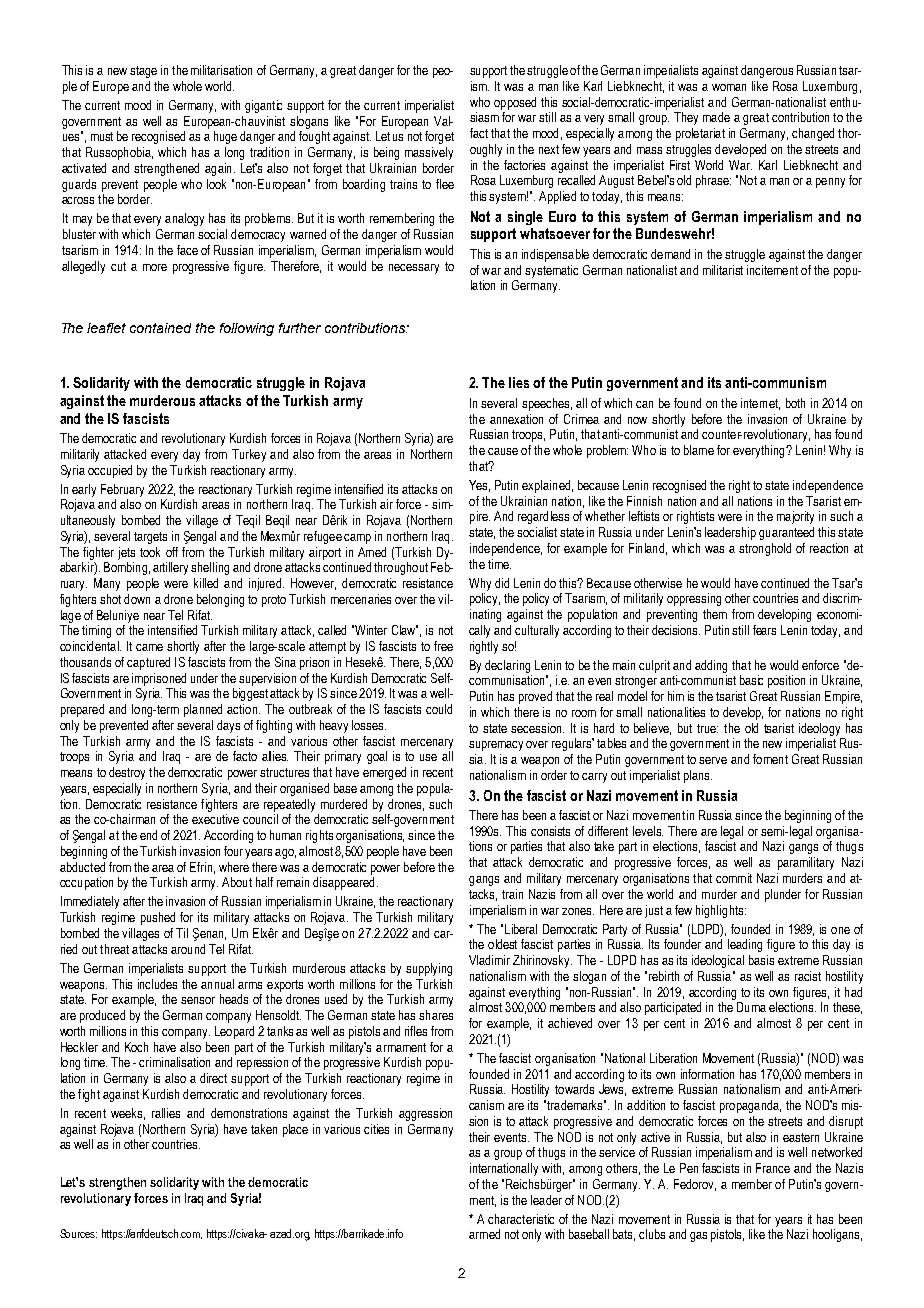 Image resolution: width=924 pixels, height=1308 pixels. I want to click on blame, so click(699, 450).
